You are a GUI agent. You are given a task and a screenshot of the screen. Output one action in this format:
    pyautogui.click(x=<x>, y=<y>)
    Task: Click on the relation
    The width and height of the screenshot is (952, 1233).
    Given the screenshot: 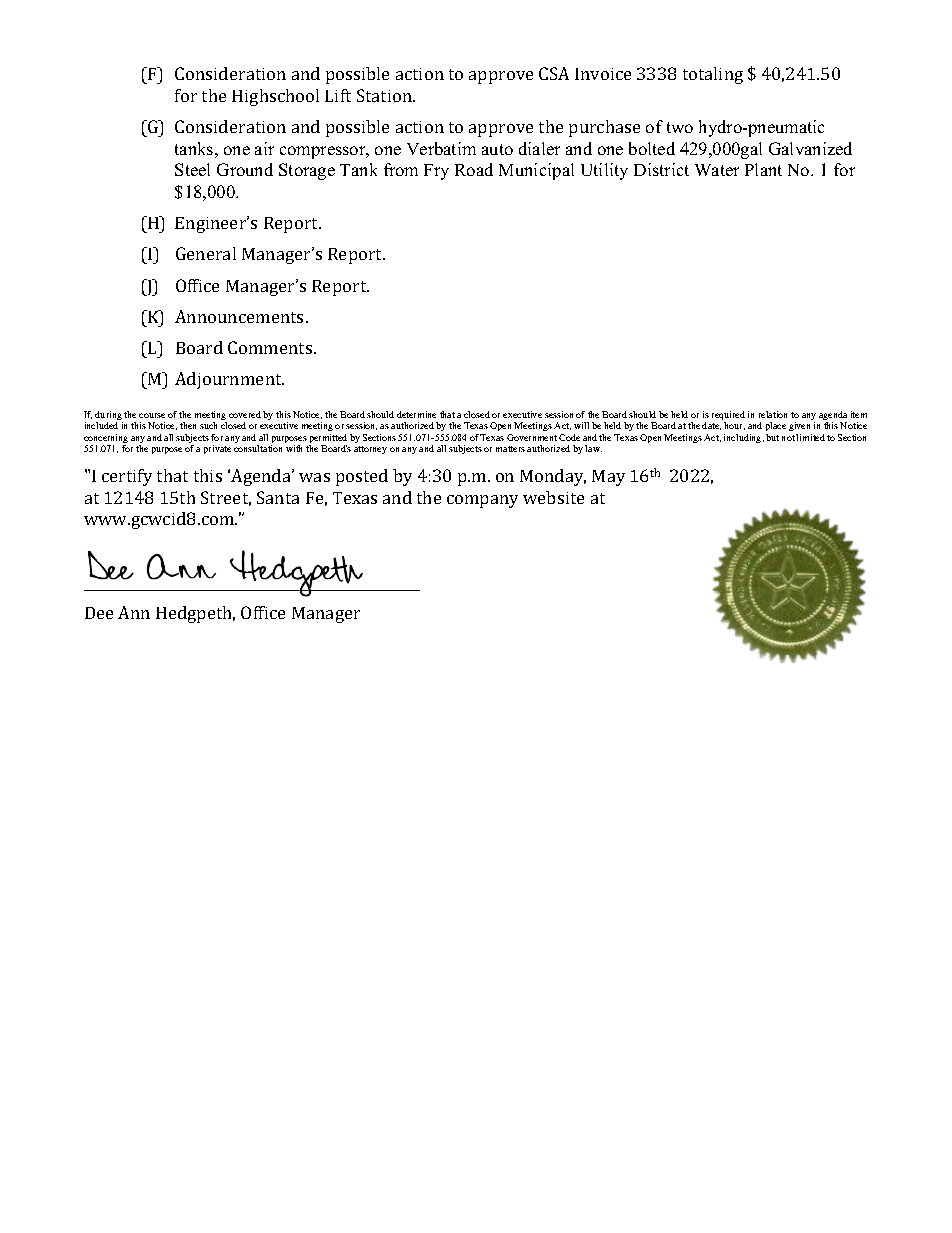 What is the action you would take?
    pyautogui.click(x=773, y=414)
